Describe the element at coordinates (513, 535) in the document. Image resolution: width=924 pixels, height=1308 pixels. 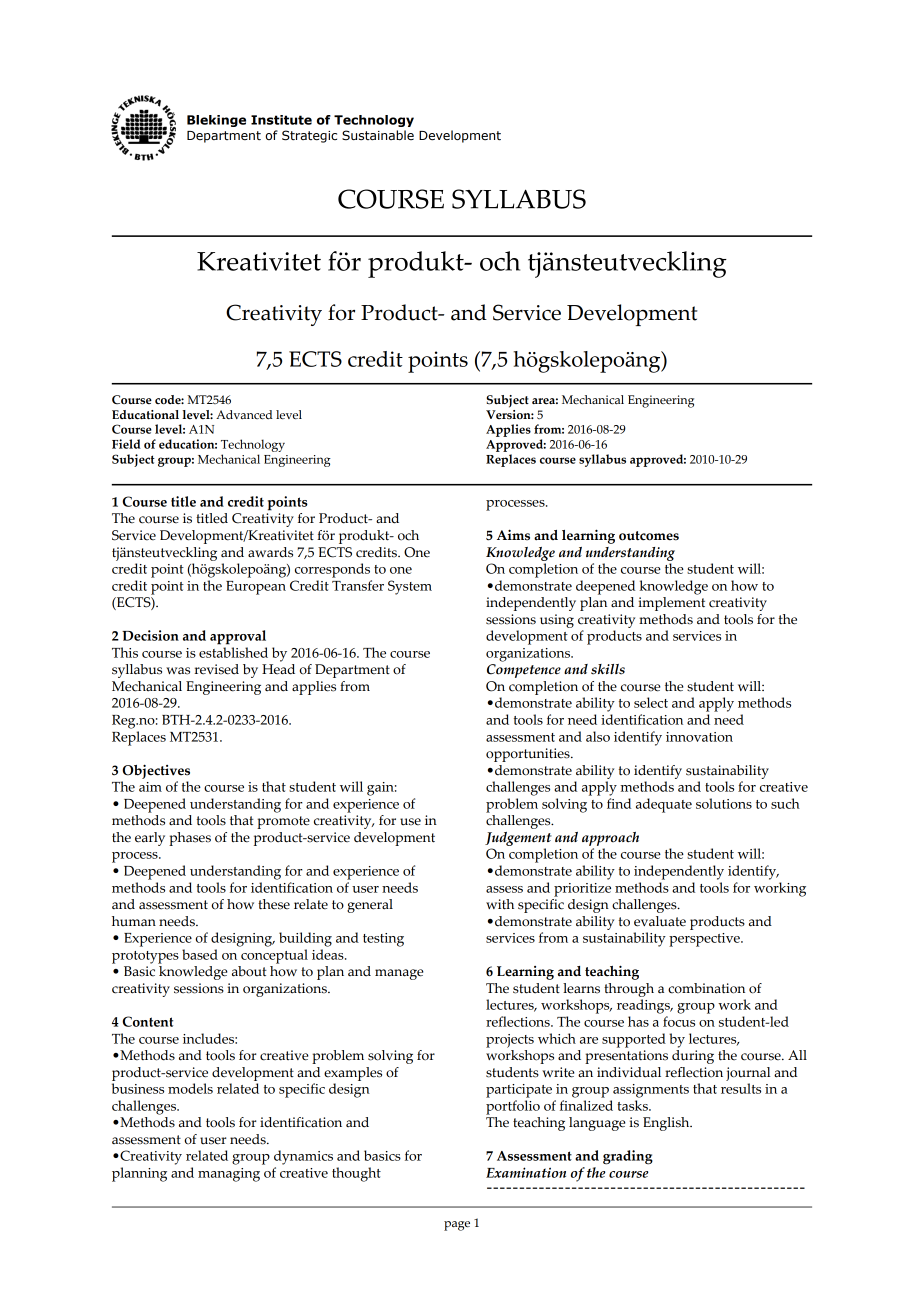
I see `Aims` at that location.
